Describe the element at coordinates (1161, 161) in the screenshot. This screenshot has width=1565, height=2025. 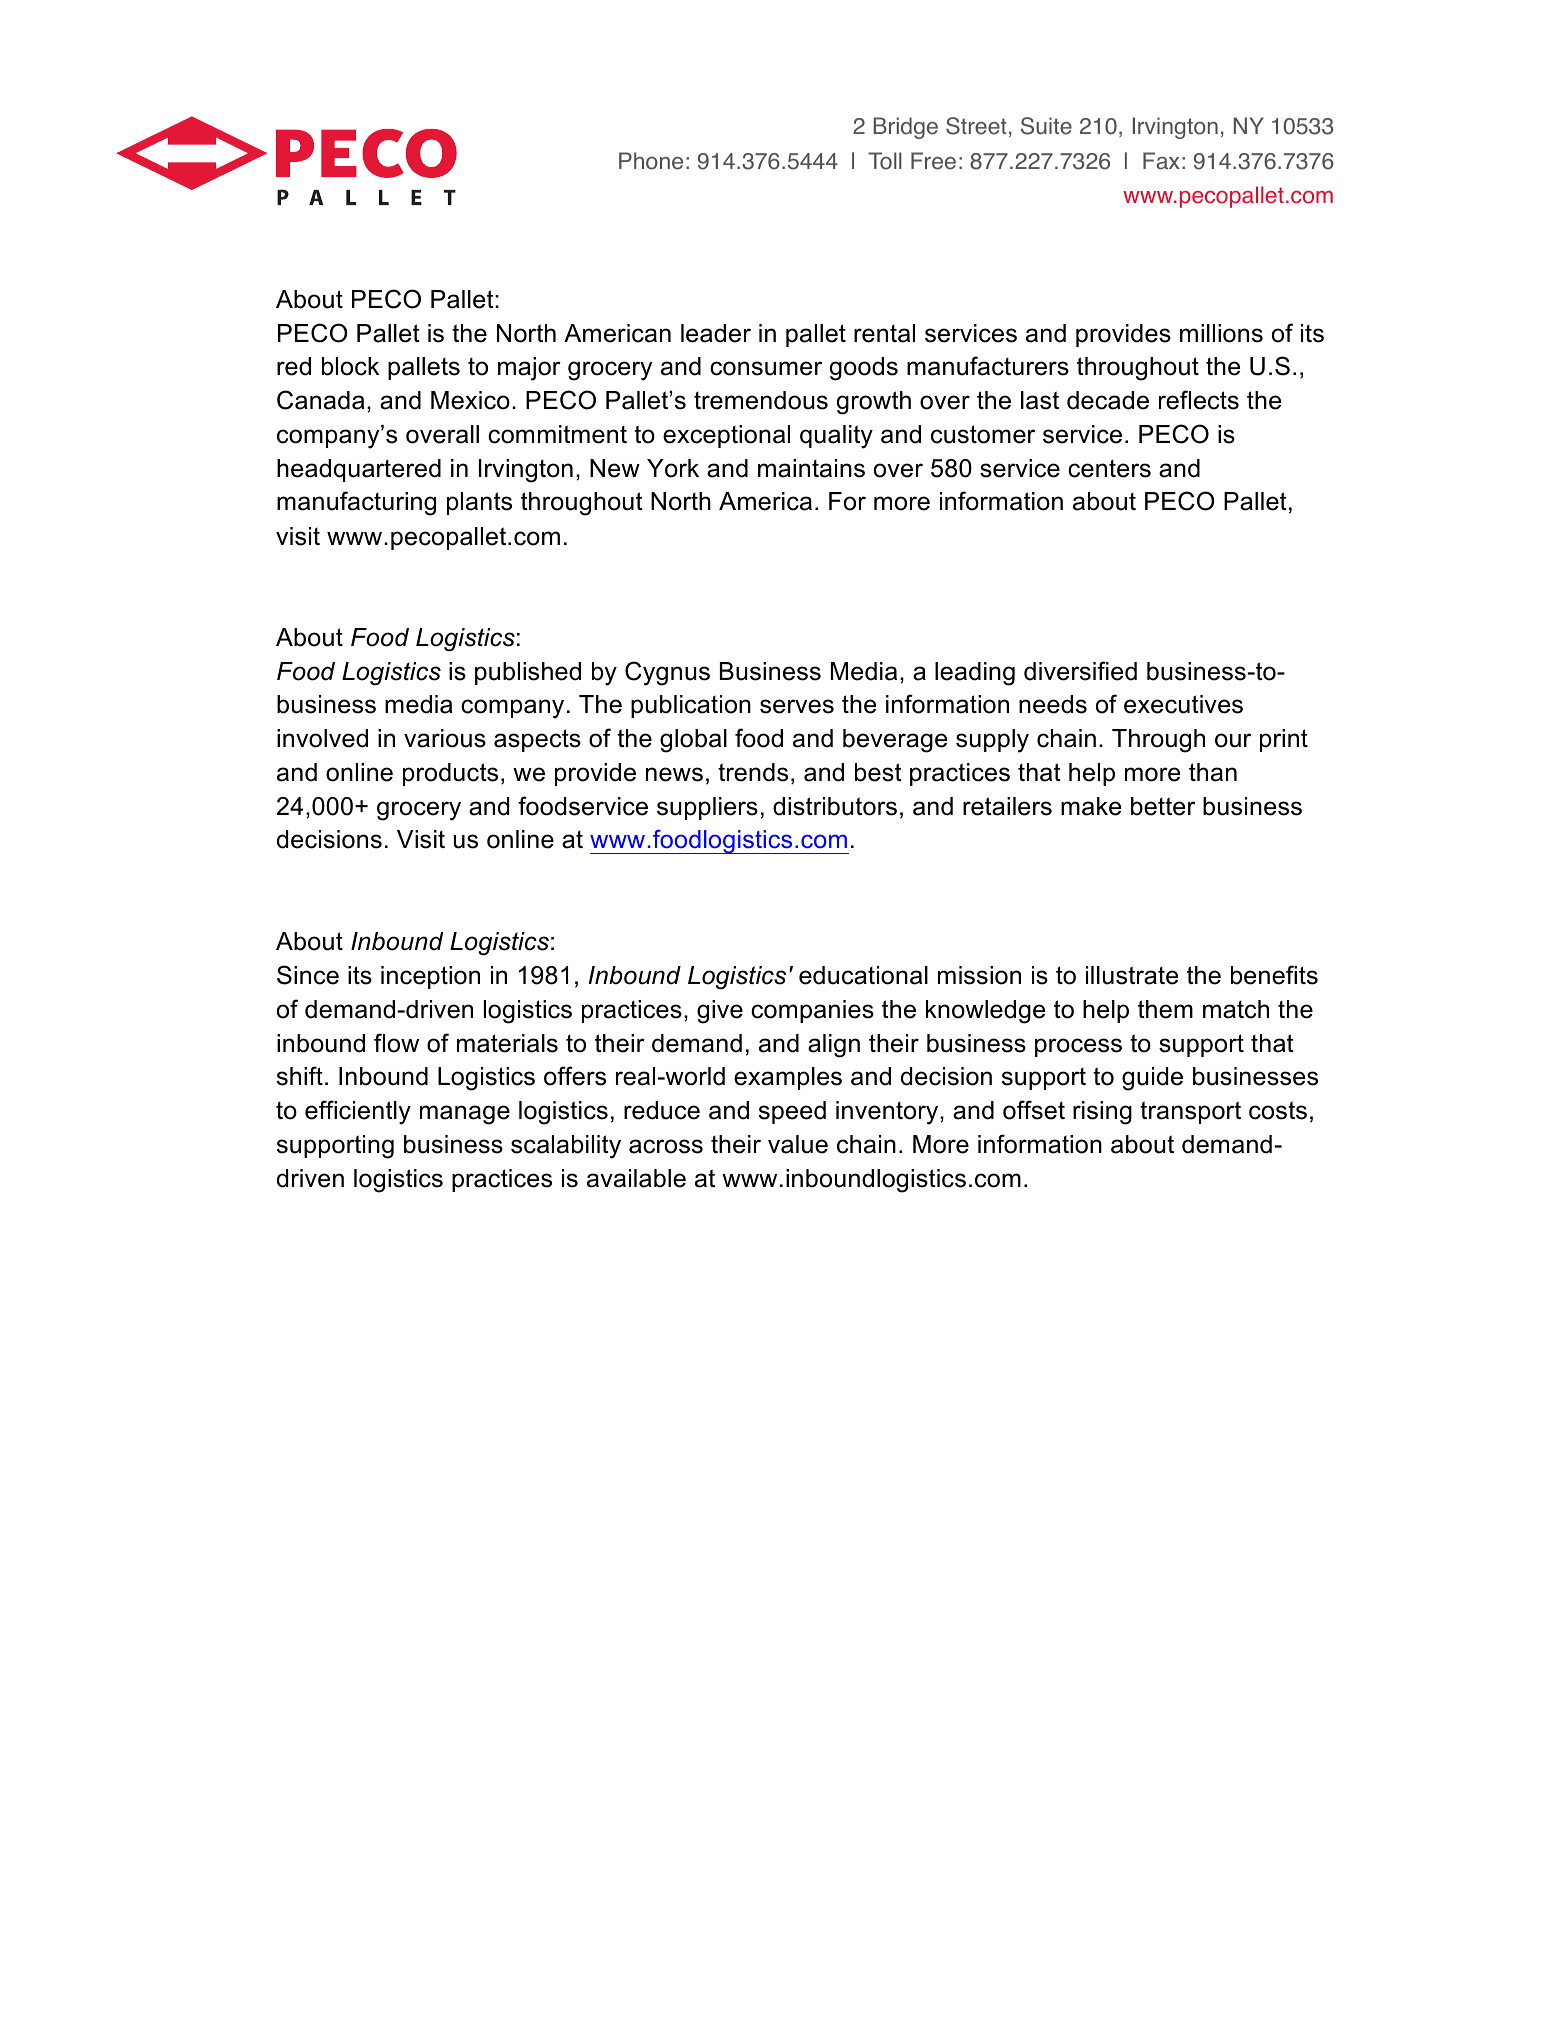
I see `Fax` at that location.
